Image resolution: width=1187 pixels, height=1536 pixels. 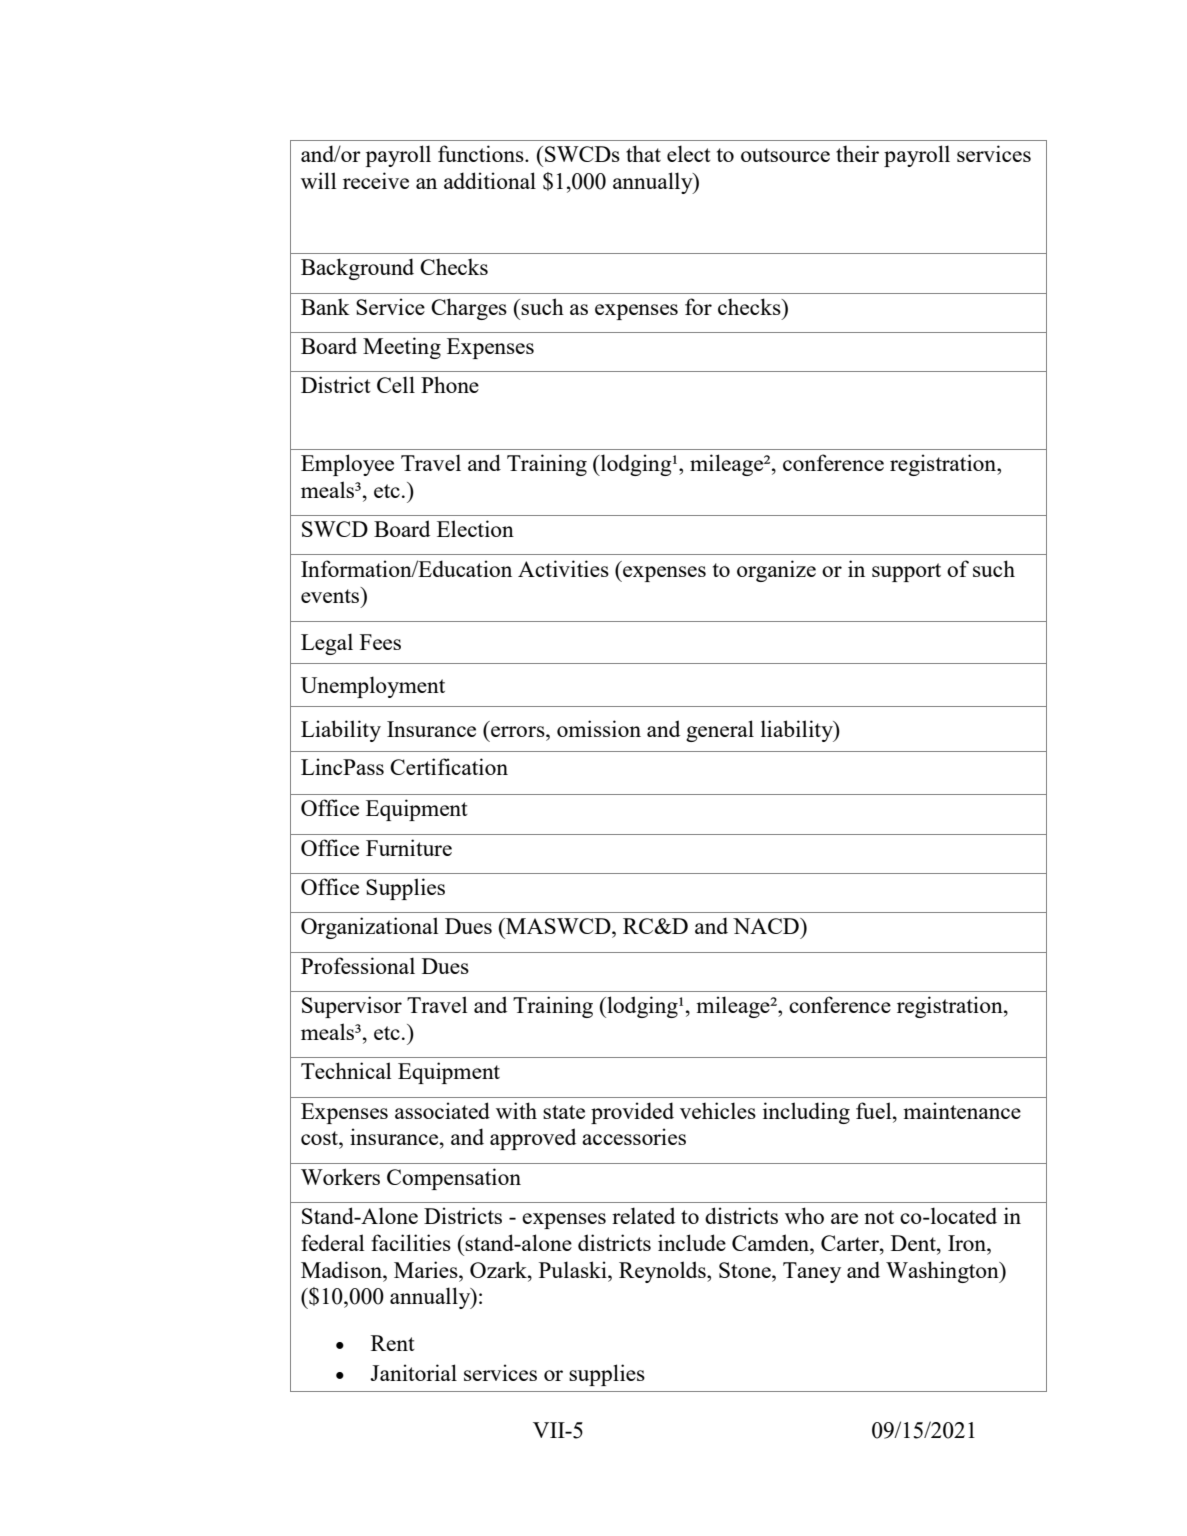 I want to click on Rent, so click(x=393, y=1343).
